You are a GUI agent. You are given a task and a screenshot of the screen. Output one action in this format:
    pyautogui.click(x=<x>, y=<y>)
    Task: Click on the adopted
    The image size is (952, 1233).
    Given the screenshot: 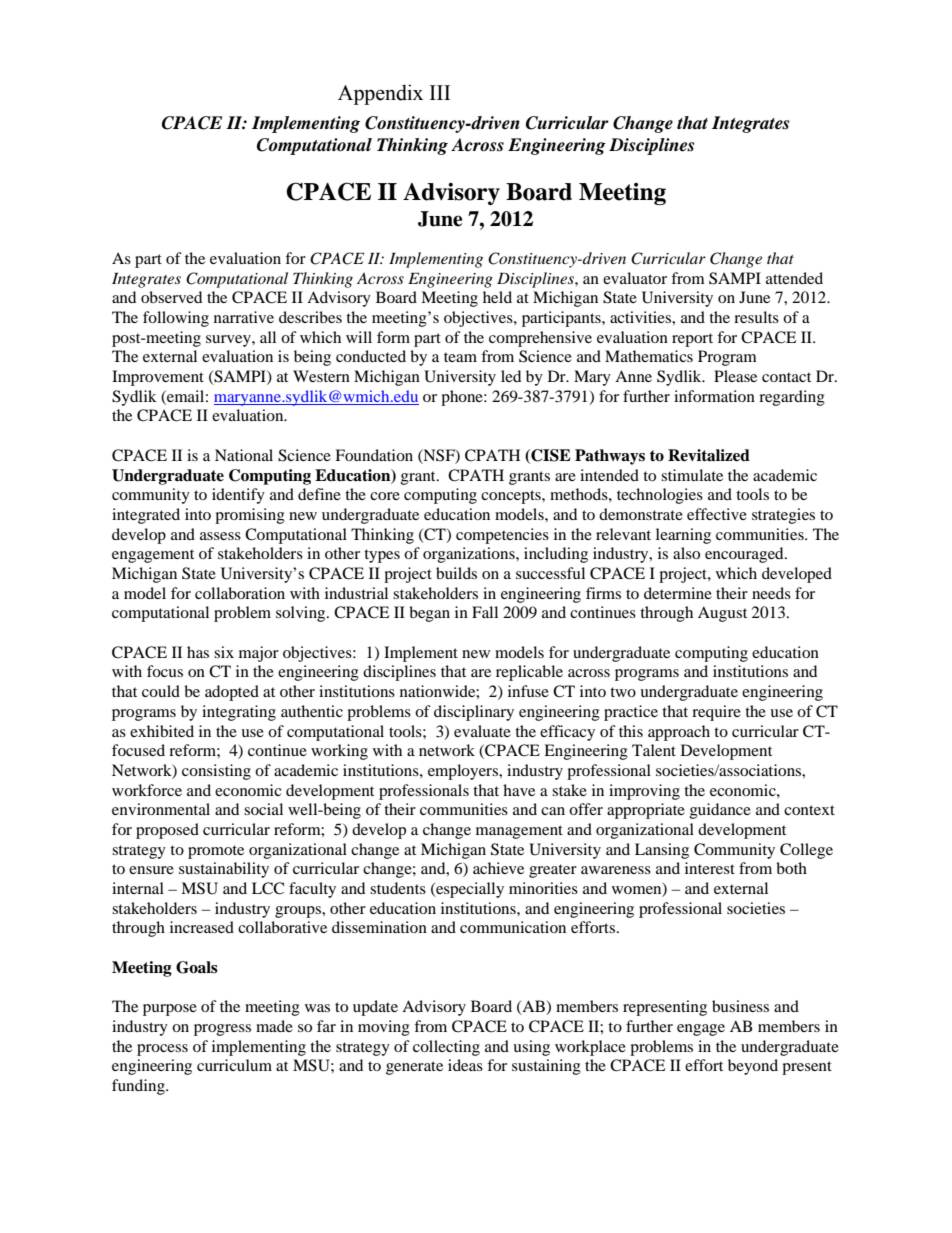 What is the action you would take?
    pyautogui.click(x=232, y=693)
